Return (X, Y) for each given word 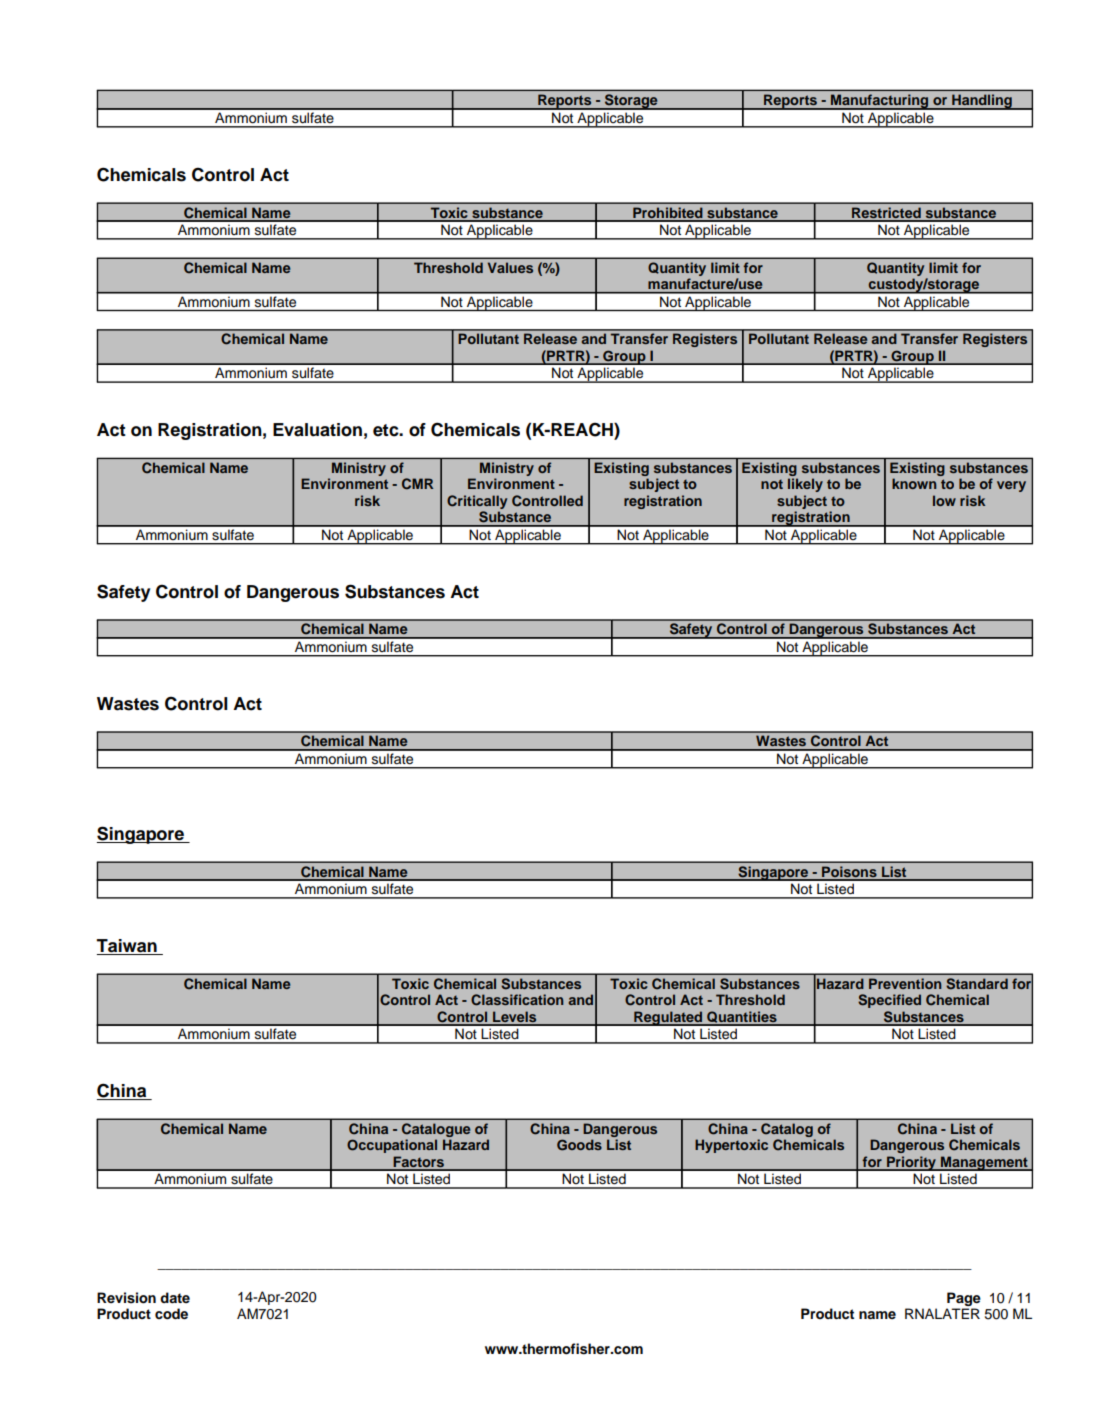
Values (510, 267)
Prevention (905, 983)
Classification (517, 1000)
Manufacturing (880, 102)
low (944, 500)
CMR (417, 484)
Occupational (392, 1146)
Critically (477, 502)
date (175, 1297)
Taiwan (127, 947)
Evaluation (317, 430)
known (914, 483)
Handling (982, 102)
